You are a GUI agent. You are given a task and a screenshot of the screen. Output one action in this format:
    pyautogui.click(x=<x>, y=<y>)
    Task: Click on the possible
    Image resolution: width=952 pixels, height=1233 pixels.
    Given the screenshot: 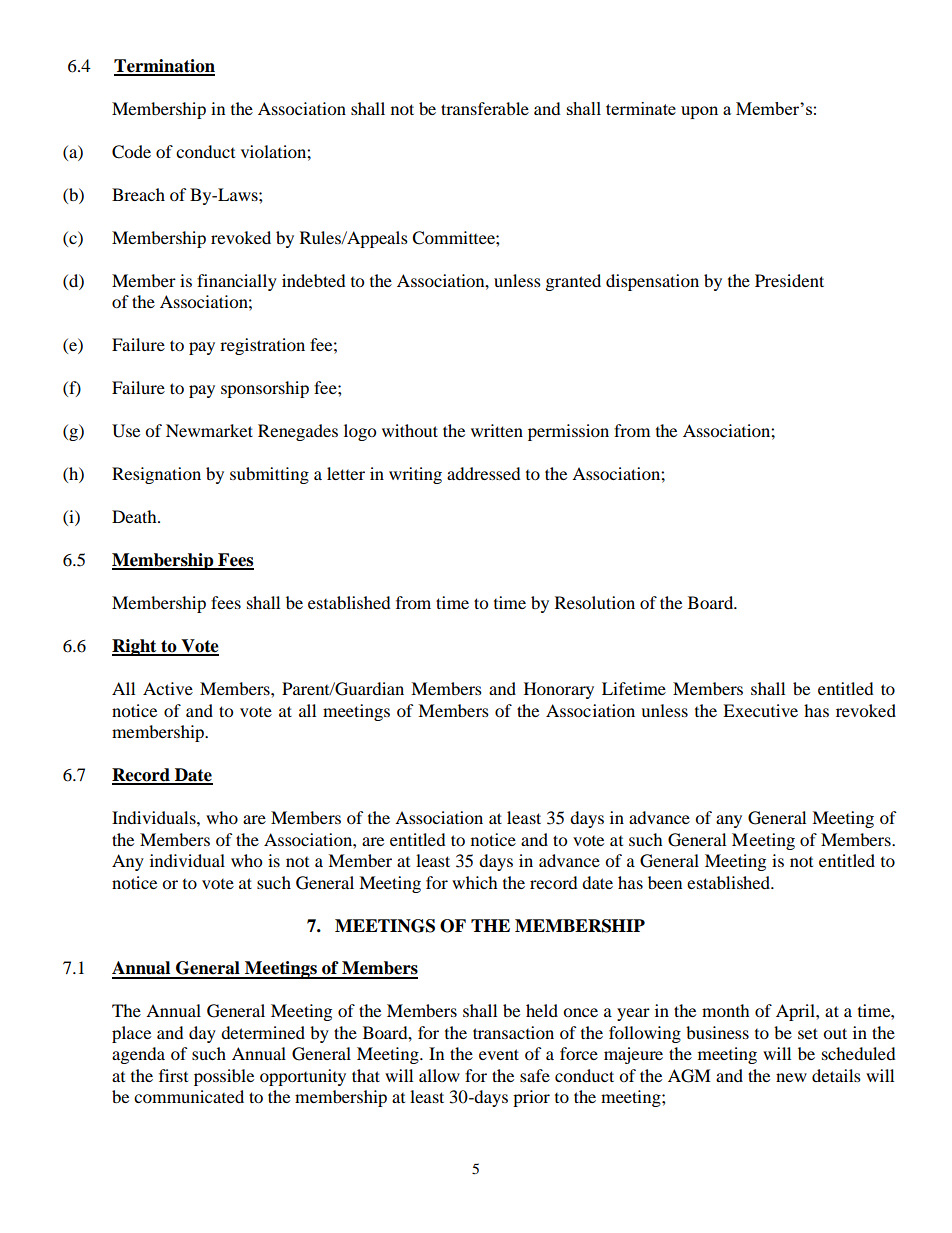 What is the action you would take?
    pyautogui.click(x=224, y=1077)
